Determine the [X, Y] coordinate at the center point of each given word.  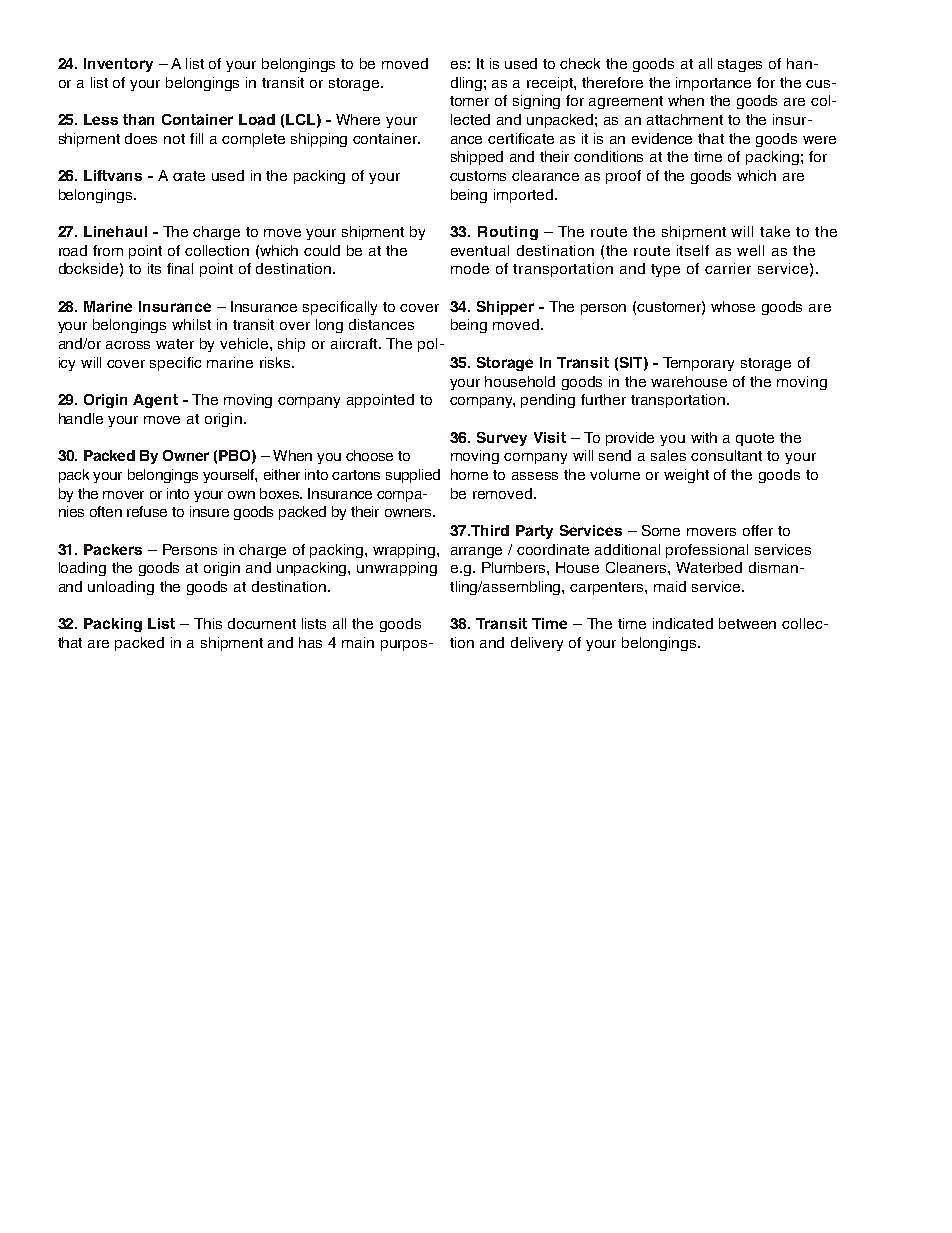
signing [536, 102]
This [208, 623]
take [775, 231]
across [128, 345]
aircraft [355, 343]
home [469, 474]
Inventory [118, 65]
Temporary [698, 364]
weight [686, 476]
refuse [147, 511]
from [108, 250]
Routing [508, 233]
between [747, 623]
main [358, 642]
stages [740, 65]
